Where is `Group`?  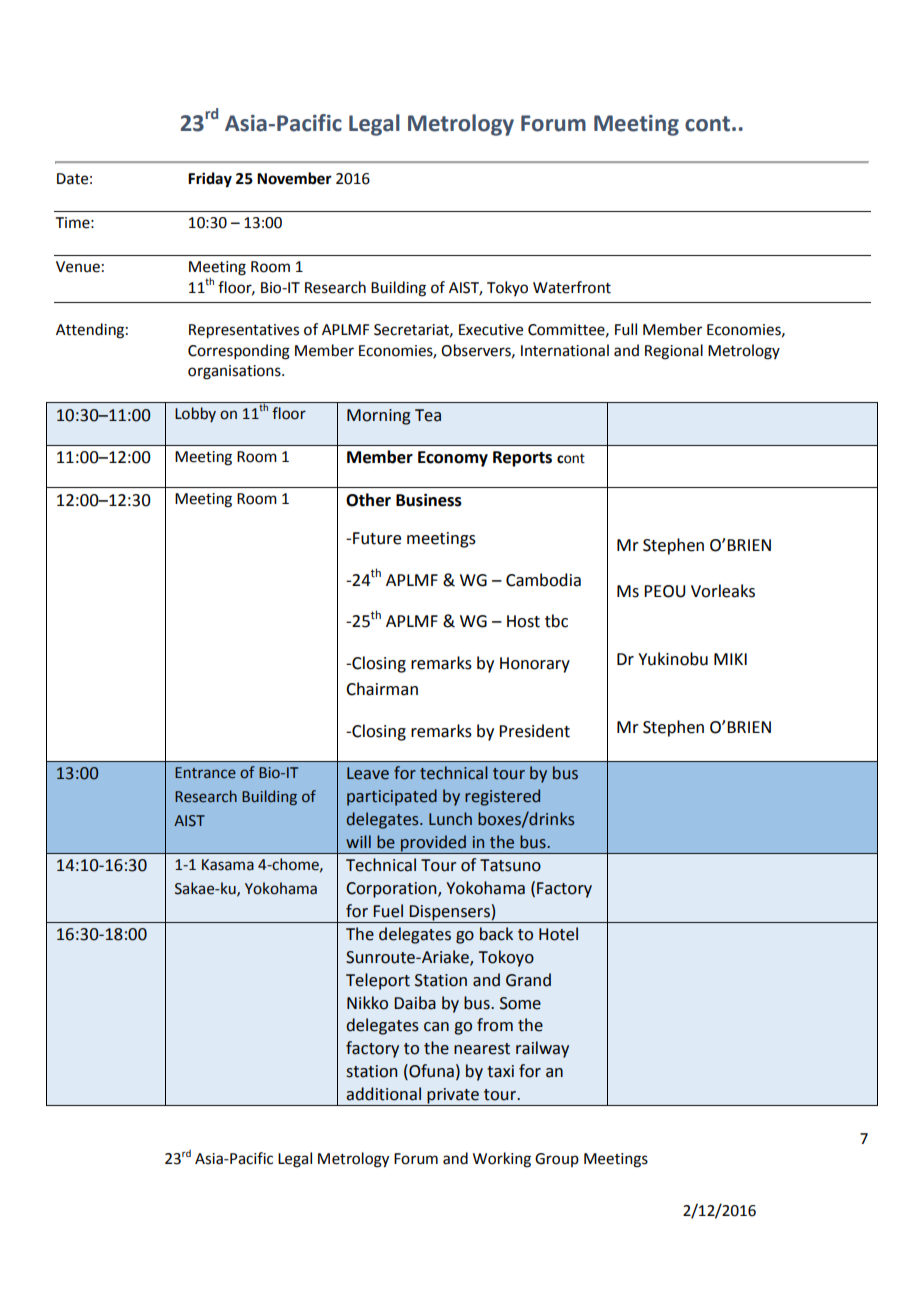
Group is located at coordinates (557, 1160).
